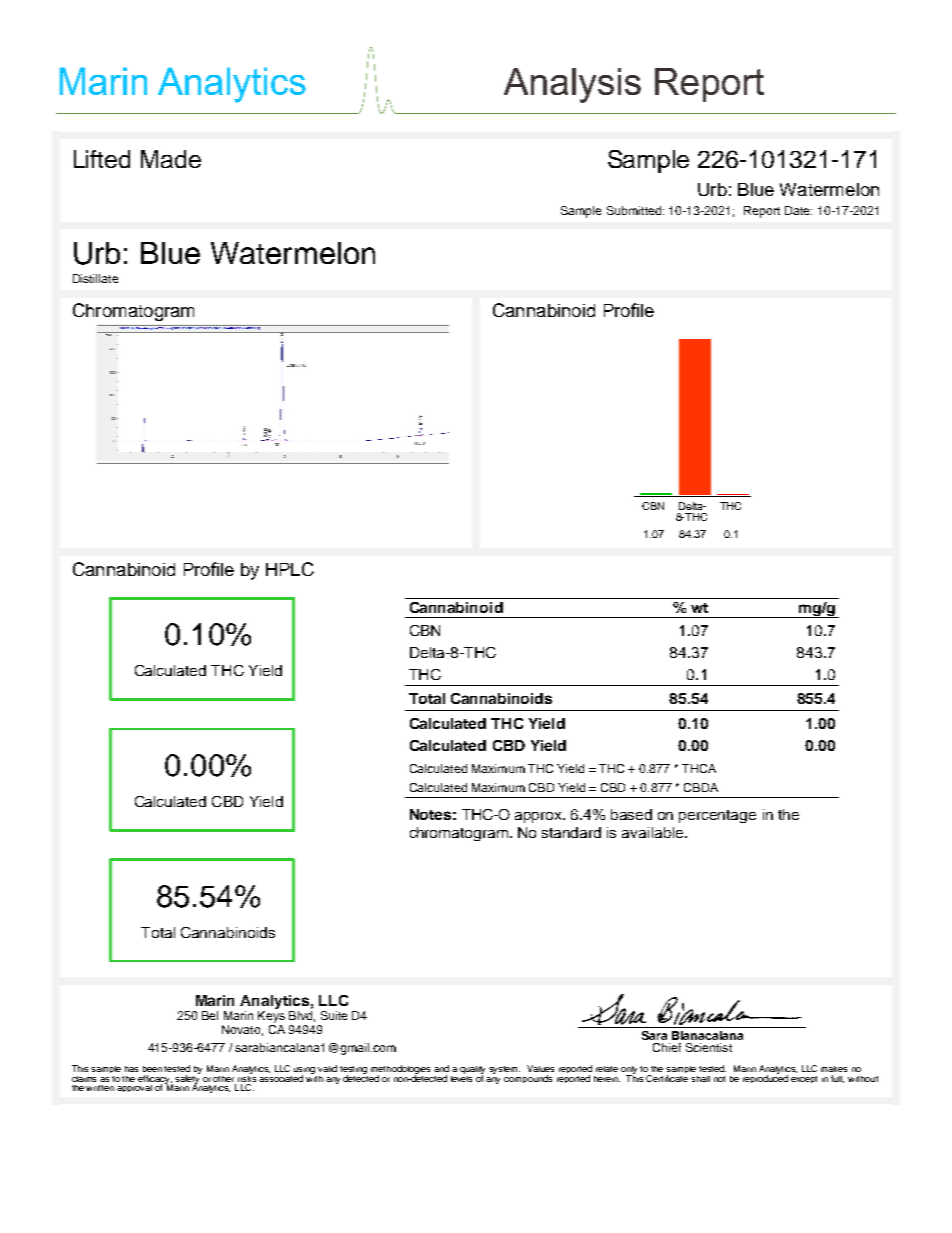 The height and width of the document is (1233, 952). What do you see at coordinates (290, 569) in the document?
I see `HPLC` at bounding box center [290, 569].
